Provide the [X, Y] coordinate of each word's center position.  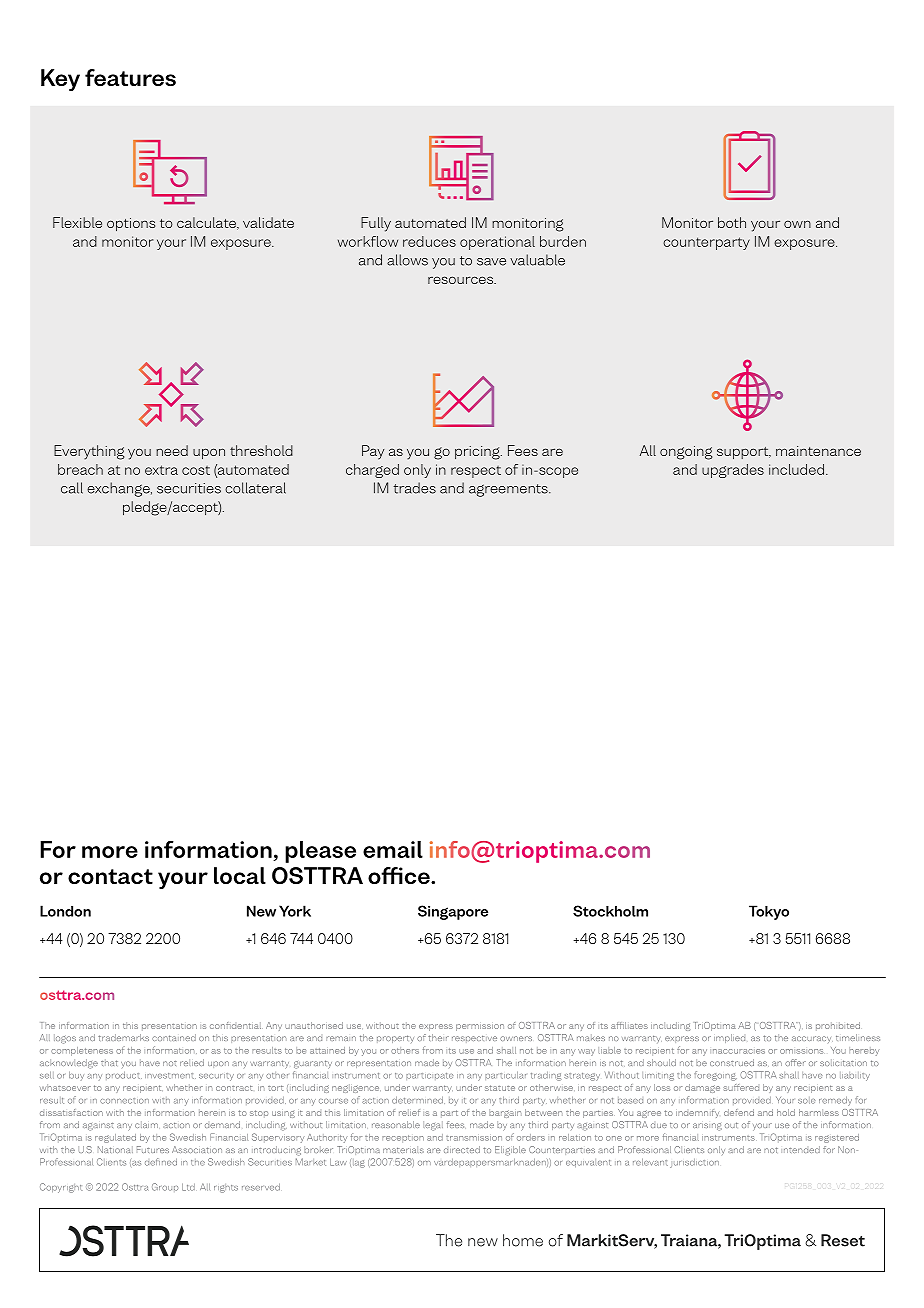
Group [165, 1187]
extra [161, 470]
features [130, 77]
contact [110, 876]
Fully [376, 224]
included [796, 469]
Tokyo [769, 912]
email [393, 849]
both [732, 222]
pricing [478, 453]
